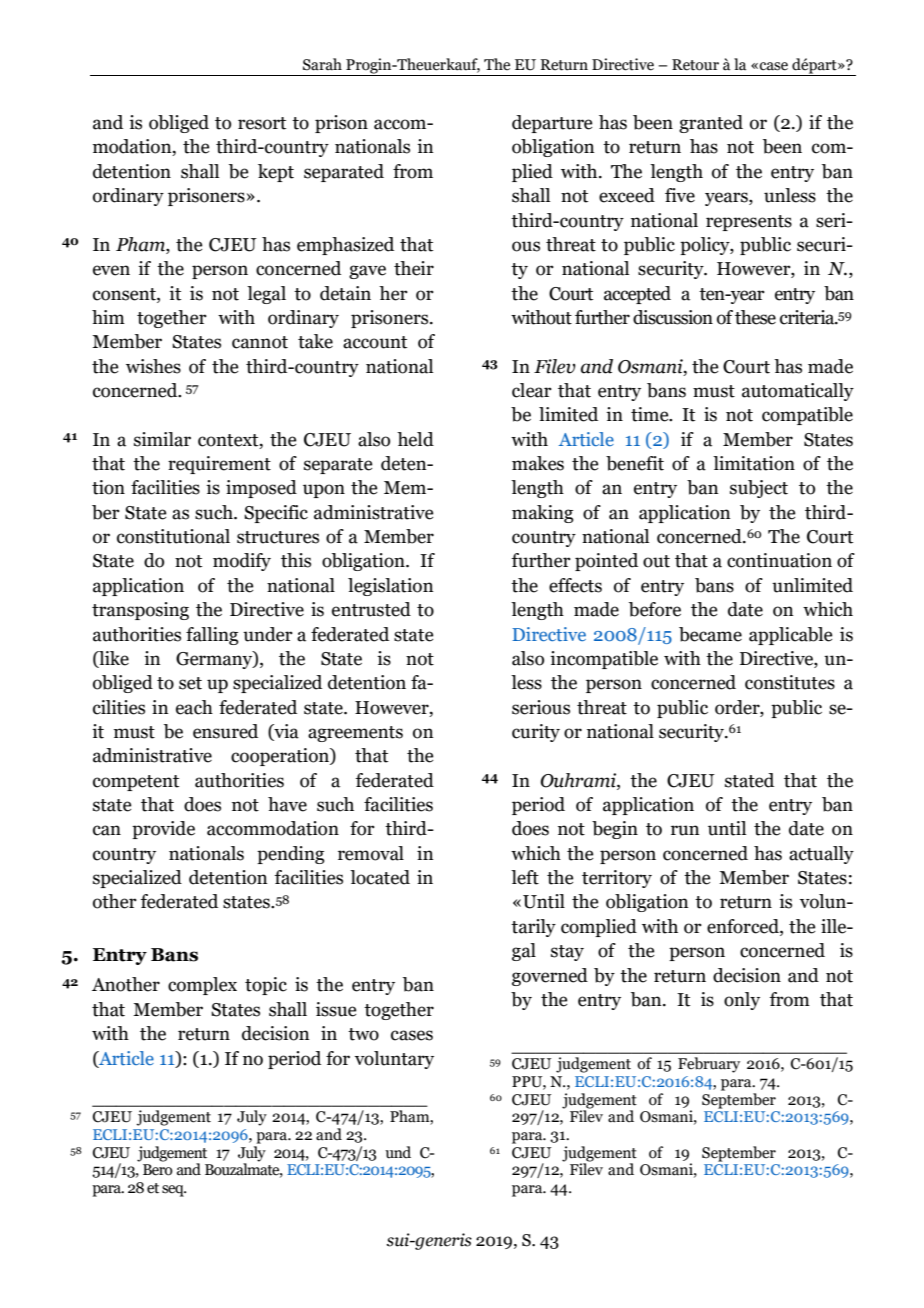 This page has height=1308, width=924. Describe the element at coordinates (363, 1034) in the page. I see `two` at that location.
